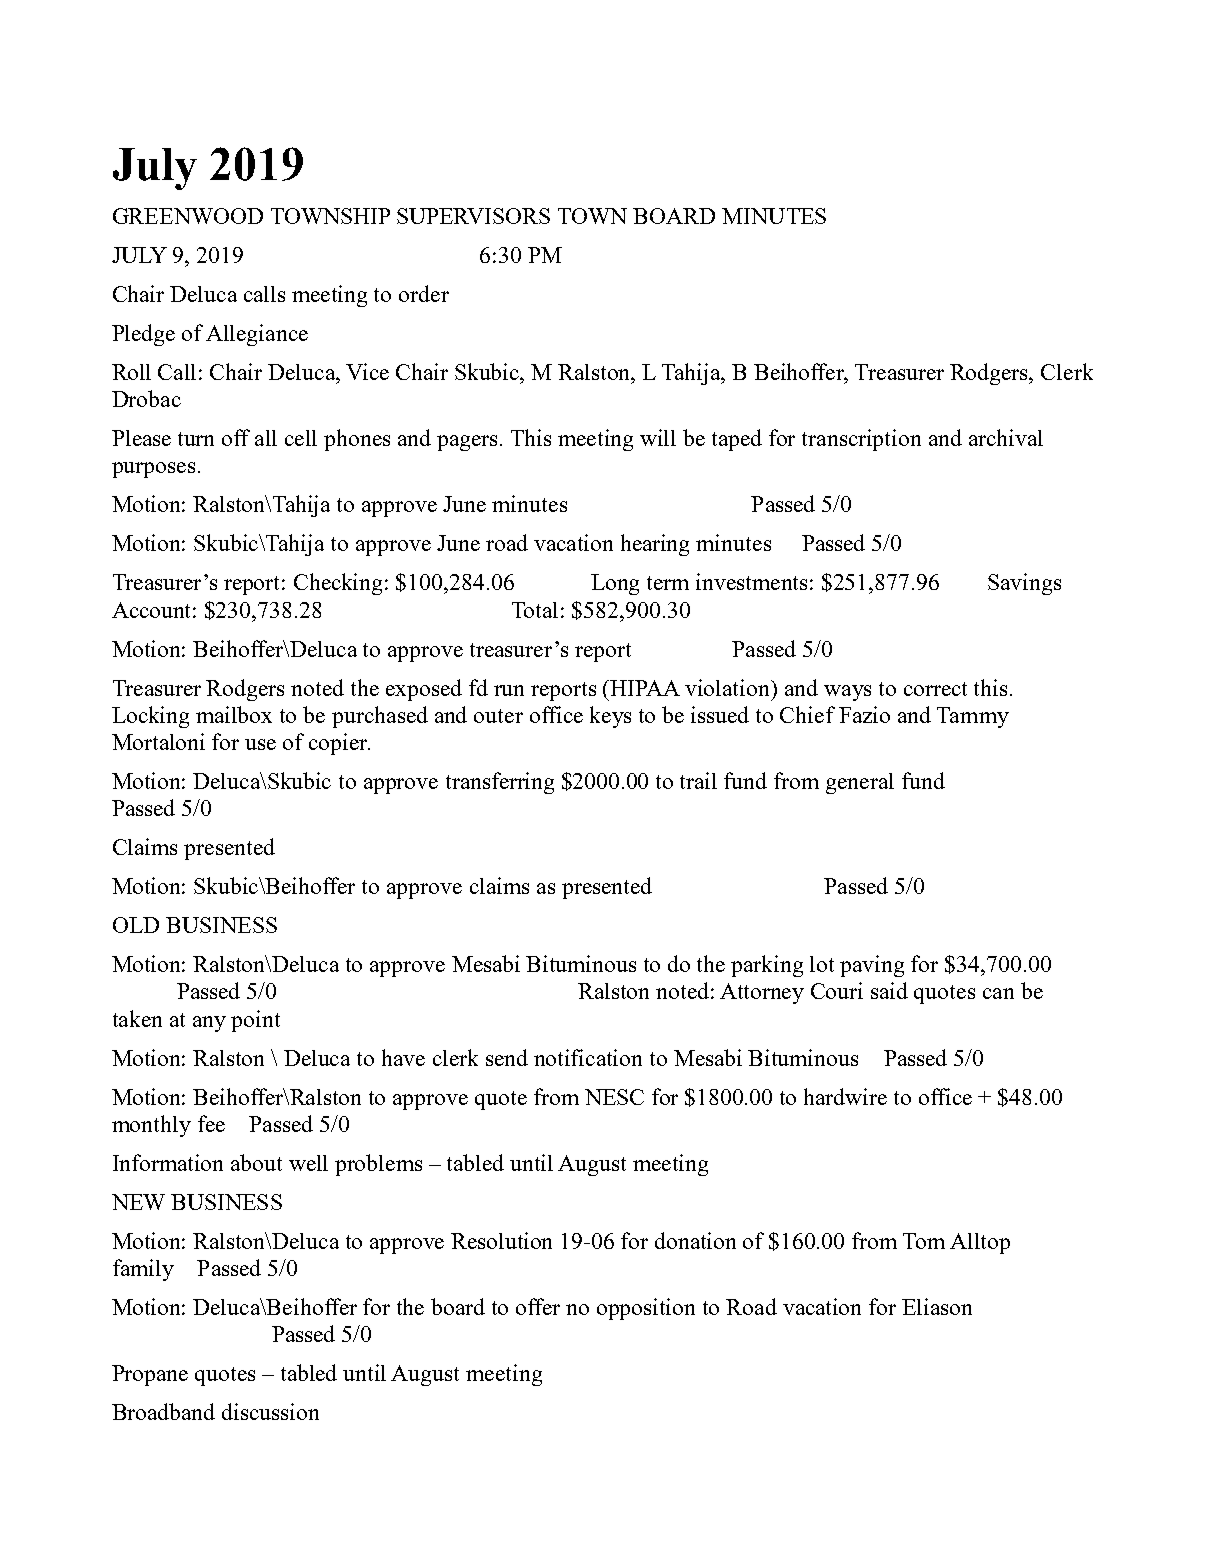  I want to click on notification, so click(588, 1057).
